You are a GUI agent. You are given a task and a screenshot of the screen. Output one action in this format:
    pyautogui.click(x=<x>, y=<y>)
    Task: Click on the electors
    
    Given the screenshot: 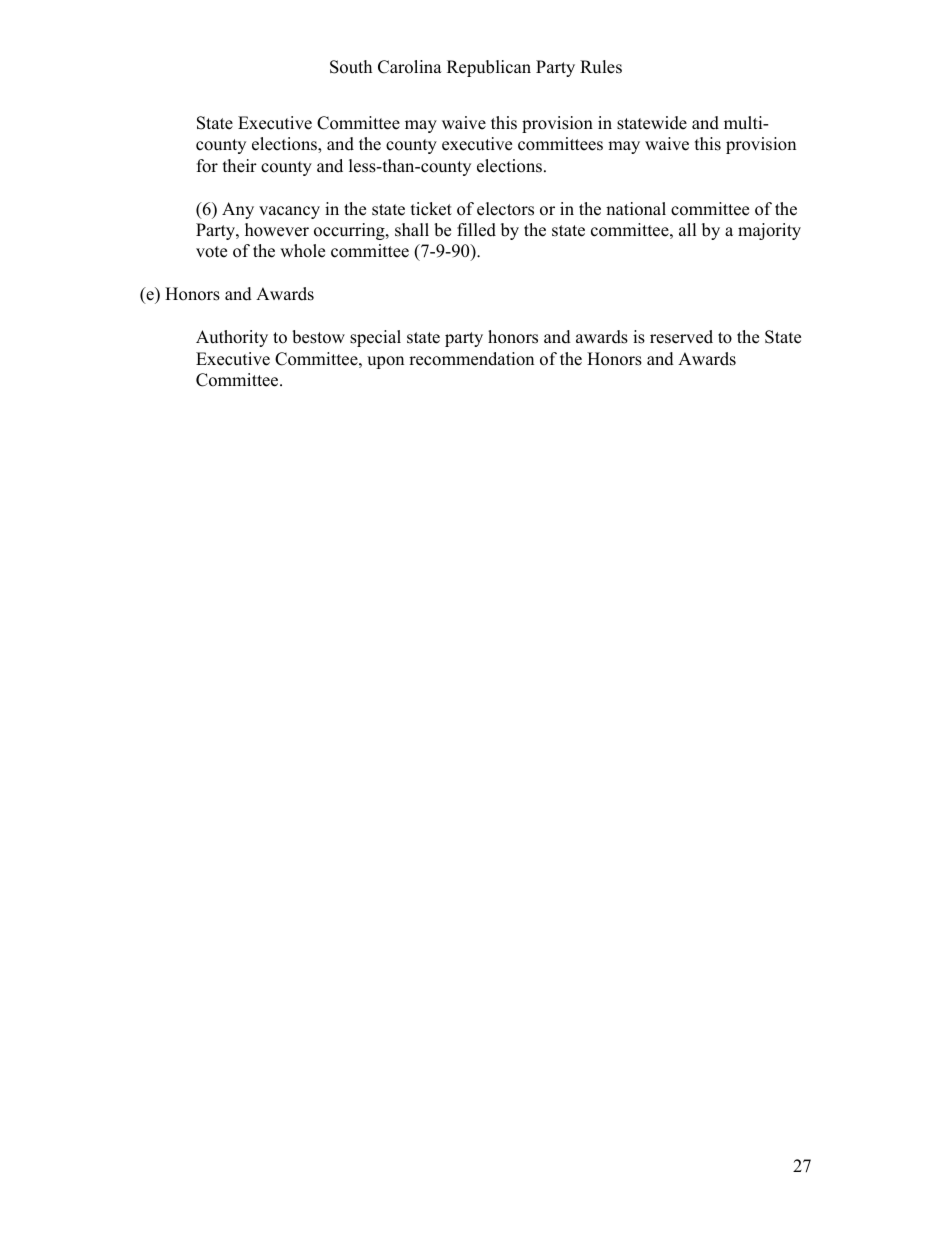 What is the action you would take?
    pyautogui.click(x=505, y=209)
